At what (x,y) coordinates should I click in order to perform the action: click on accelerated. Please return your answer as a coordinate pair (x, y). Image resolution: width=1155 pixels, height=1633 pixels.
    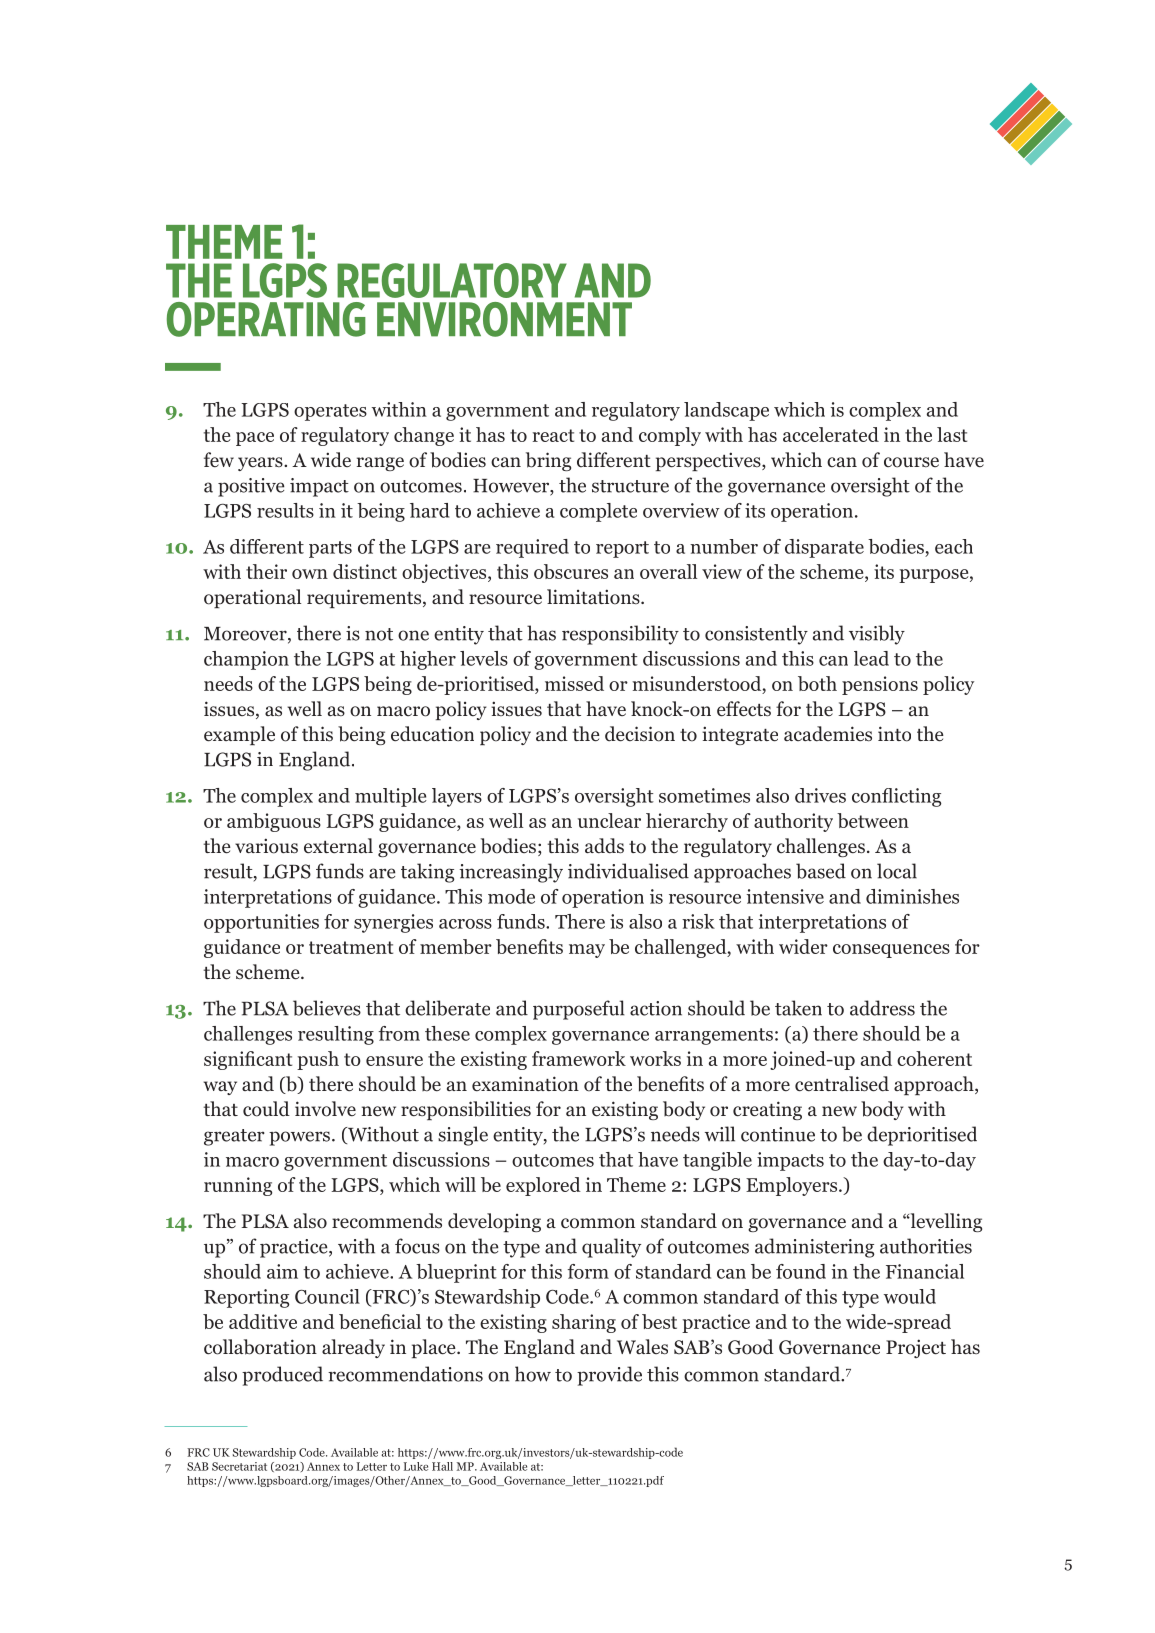
    Looking at the image, I should click on (831, 434).
